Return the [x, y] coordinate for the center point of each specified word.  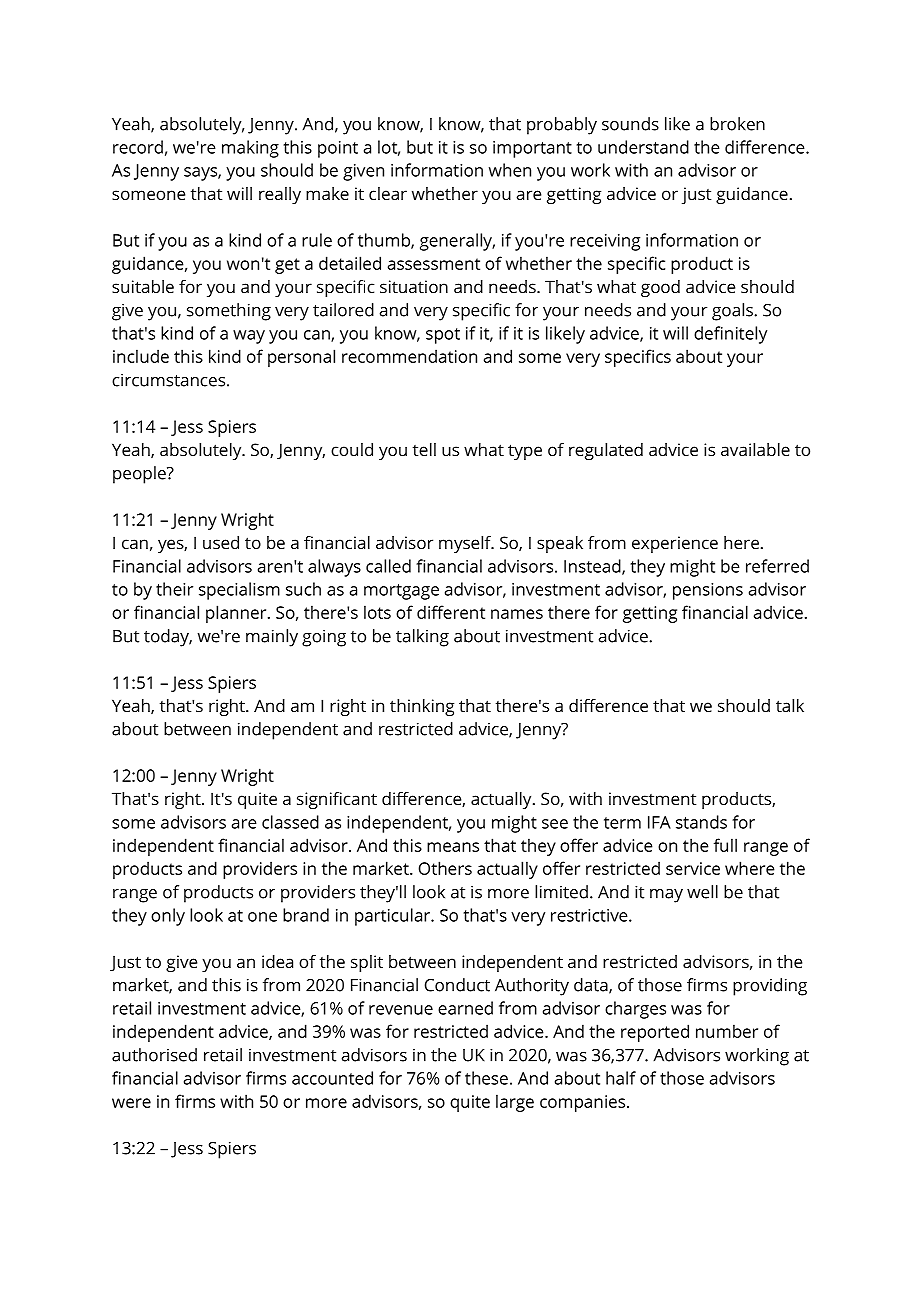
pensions [708, 591]
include [141, 356]
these [486, 1078]
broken [737, 124]
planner [237, 614]
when [510, 170]
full [725, 845]
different [451, 612]
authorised [154, 1055]
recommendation [409, 356]
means [453, 847]
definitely [730, 335]
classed [290, 822]
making [250, 149]
